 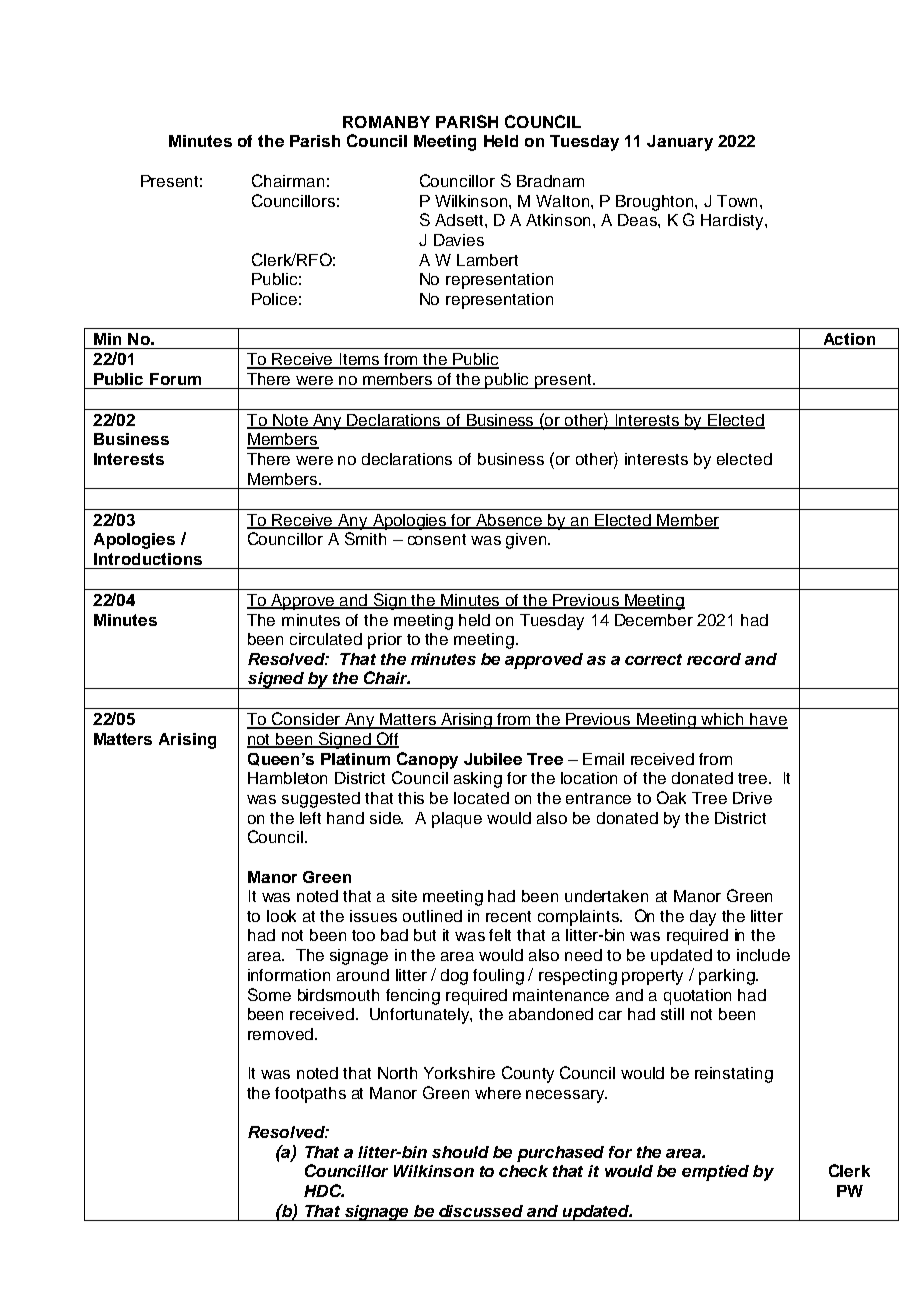 What do you see at coordinates (310, 1095) in the image?
I see `footpaths` at bounding box center [310, 1095].
